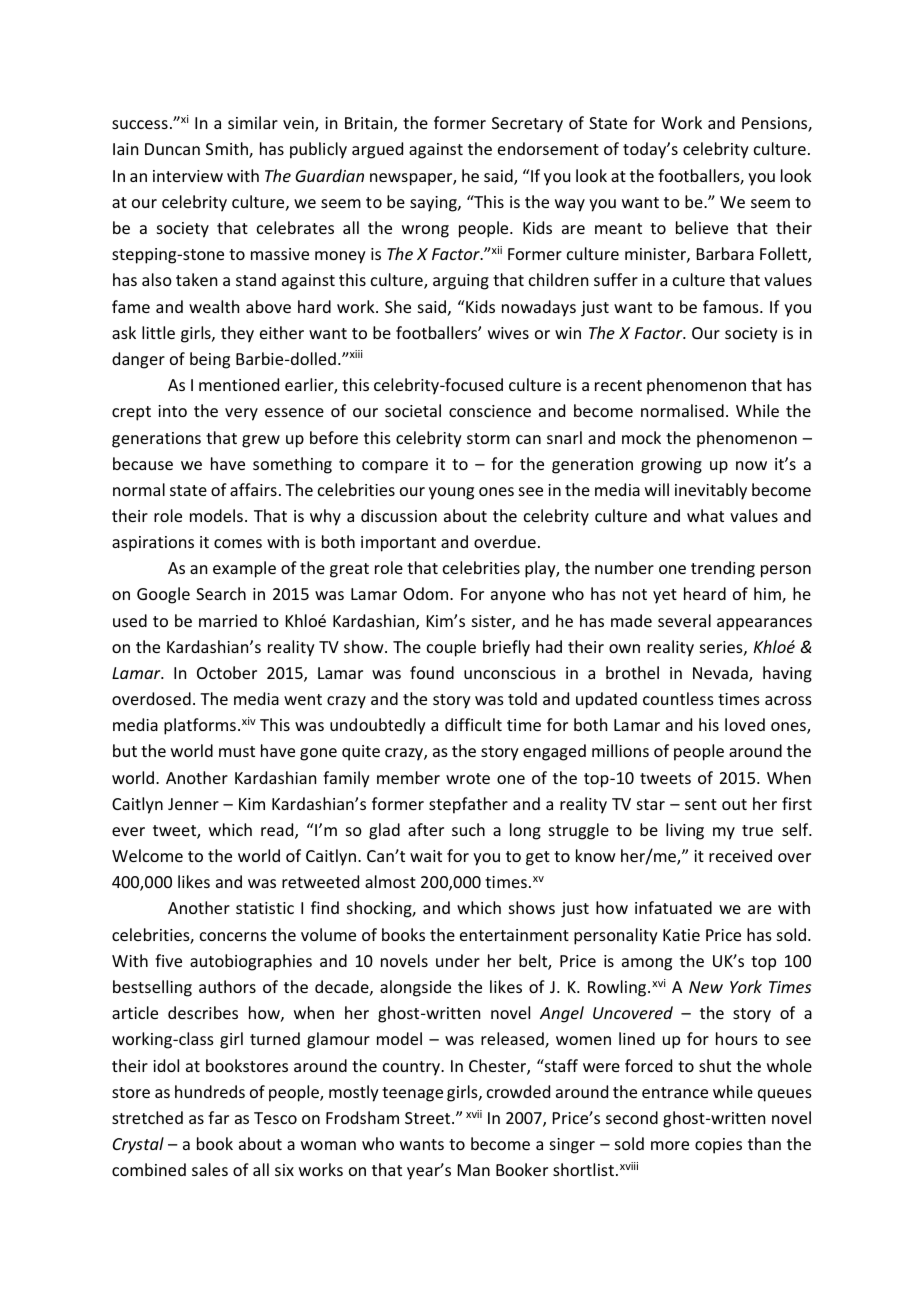 This document has height=1308, width=924. What do you see at coordinates (265, 908) in the document?
I see `statistic` at bounding box center [265, 908].
